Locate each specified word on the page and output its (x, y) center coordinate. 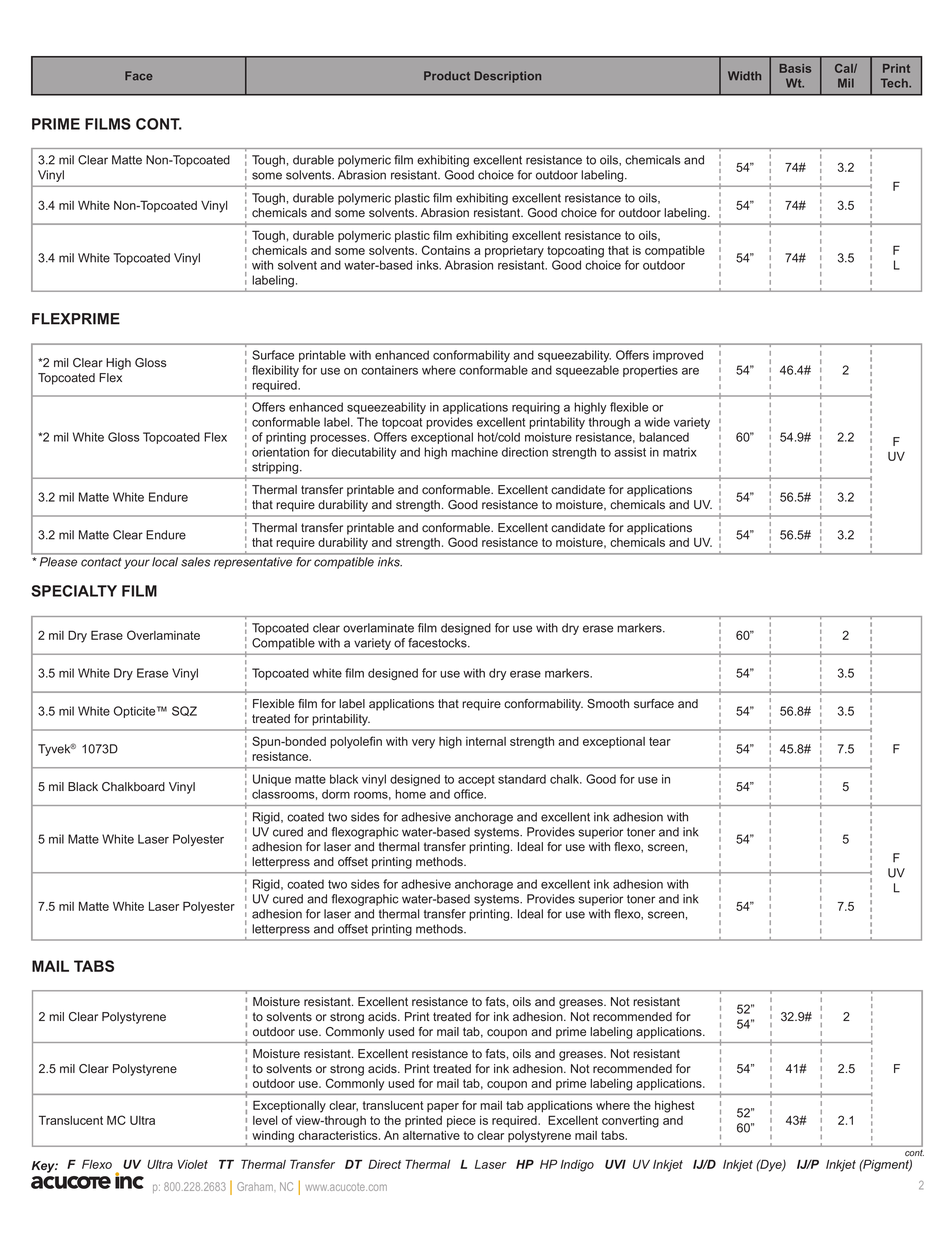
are (690, 371)
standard (522, 779)
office (470, 794)
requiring (536, 408)
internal (486, 741)
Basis (795, 68)
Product (447, 76)
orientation (280, 452)
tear (660, 741)
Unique (272, 780)
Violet (193, 1164)
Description (507, 77)
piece (461, 1121)
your (137, 564)
